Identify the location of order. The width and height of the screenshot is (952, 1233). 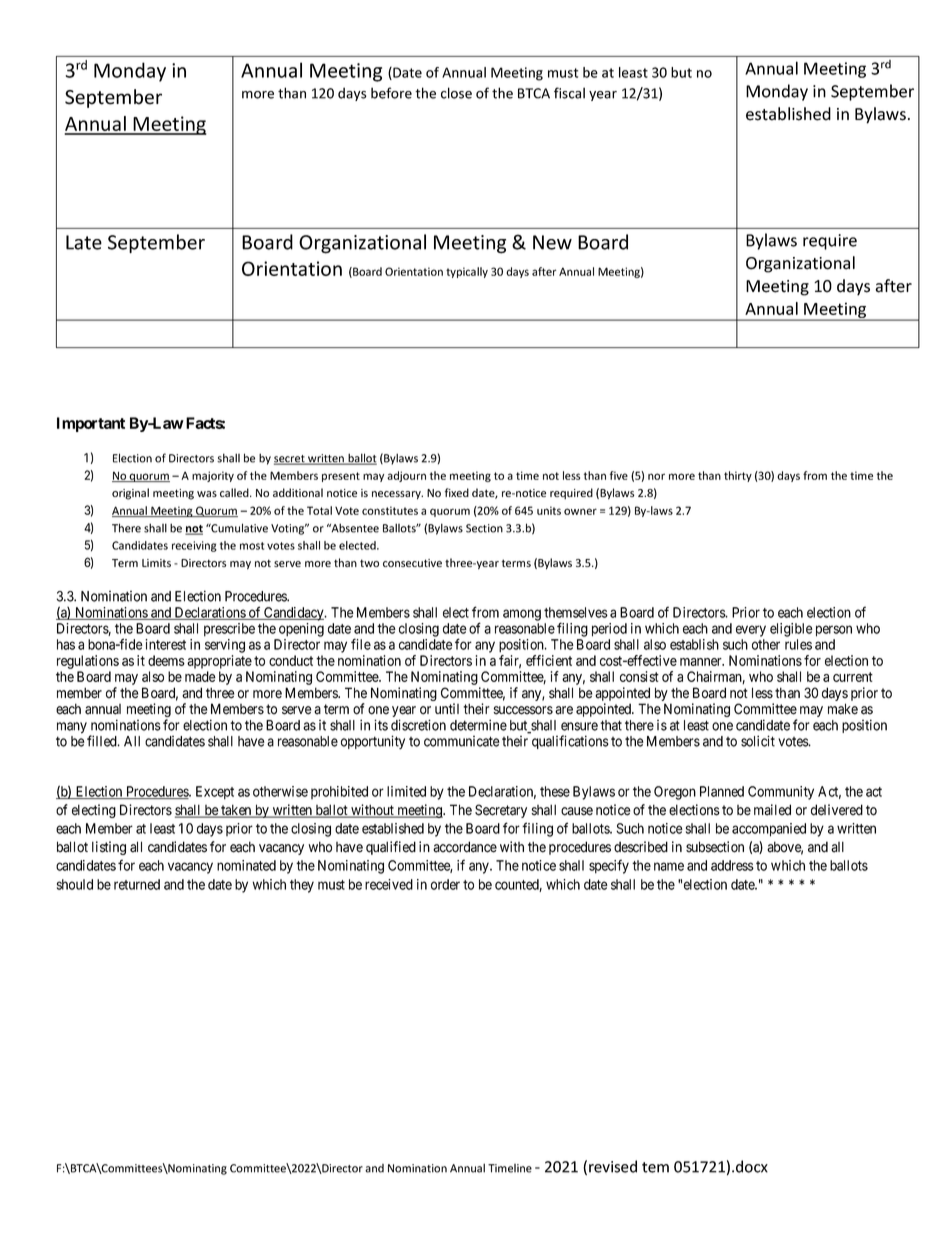
(445, 884).
